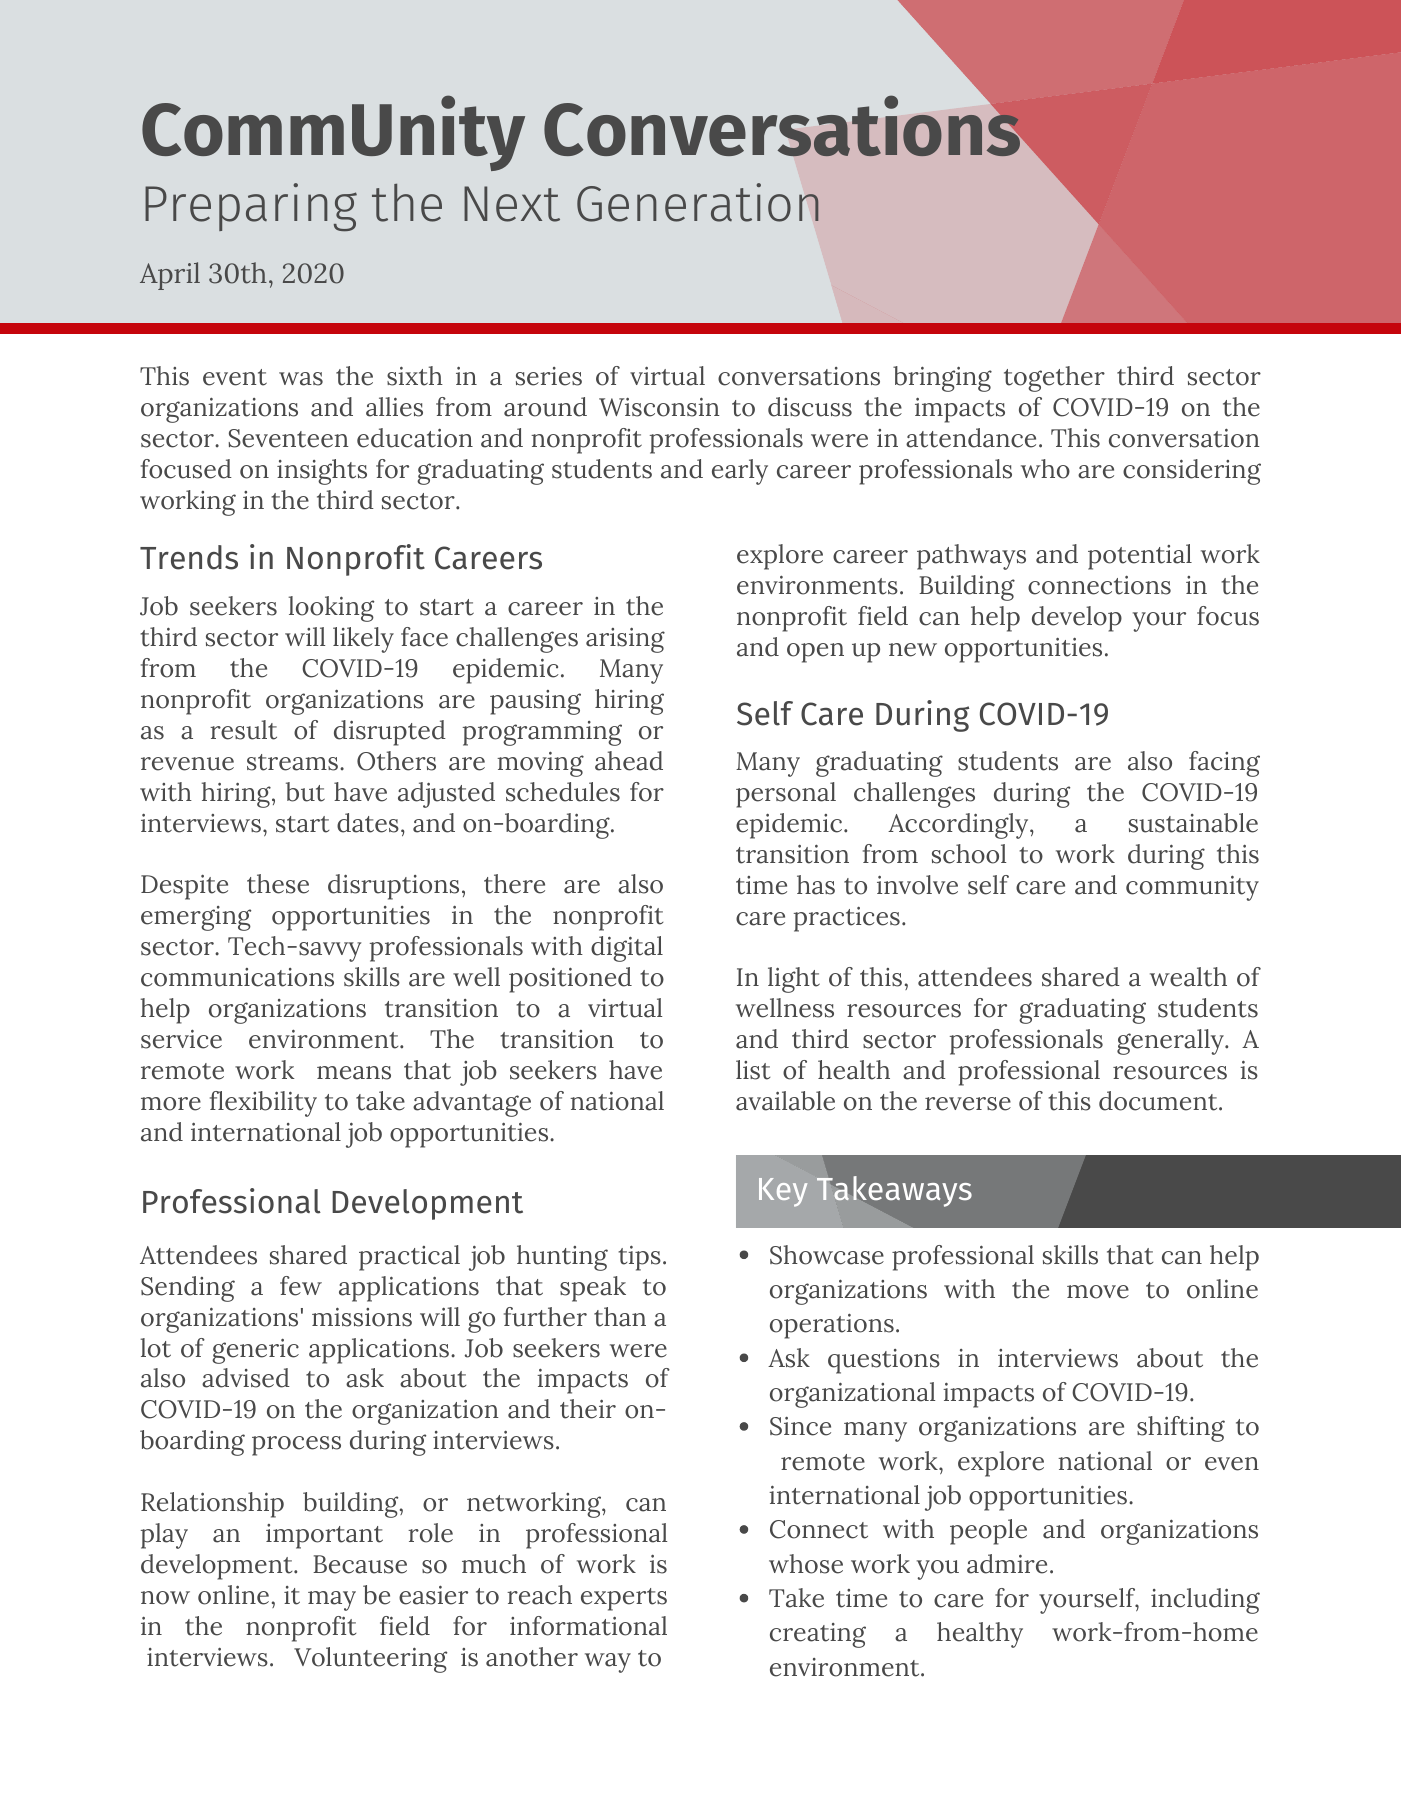 This screenshot has width=1401, height=1813. What do you see at coordinates (698, 202) in the screenshot?
I see `Generation` at bounding box center [698, 202].
